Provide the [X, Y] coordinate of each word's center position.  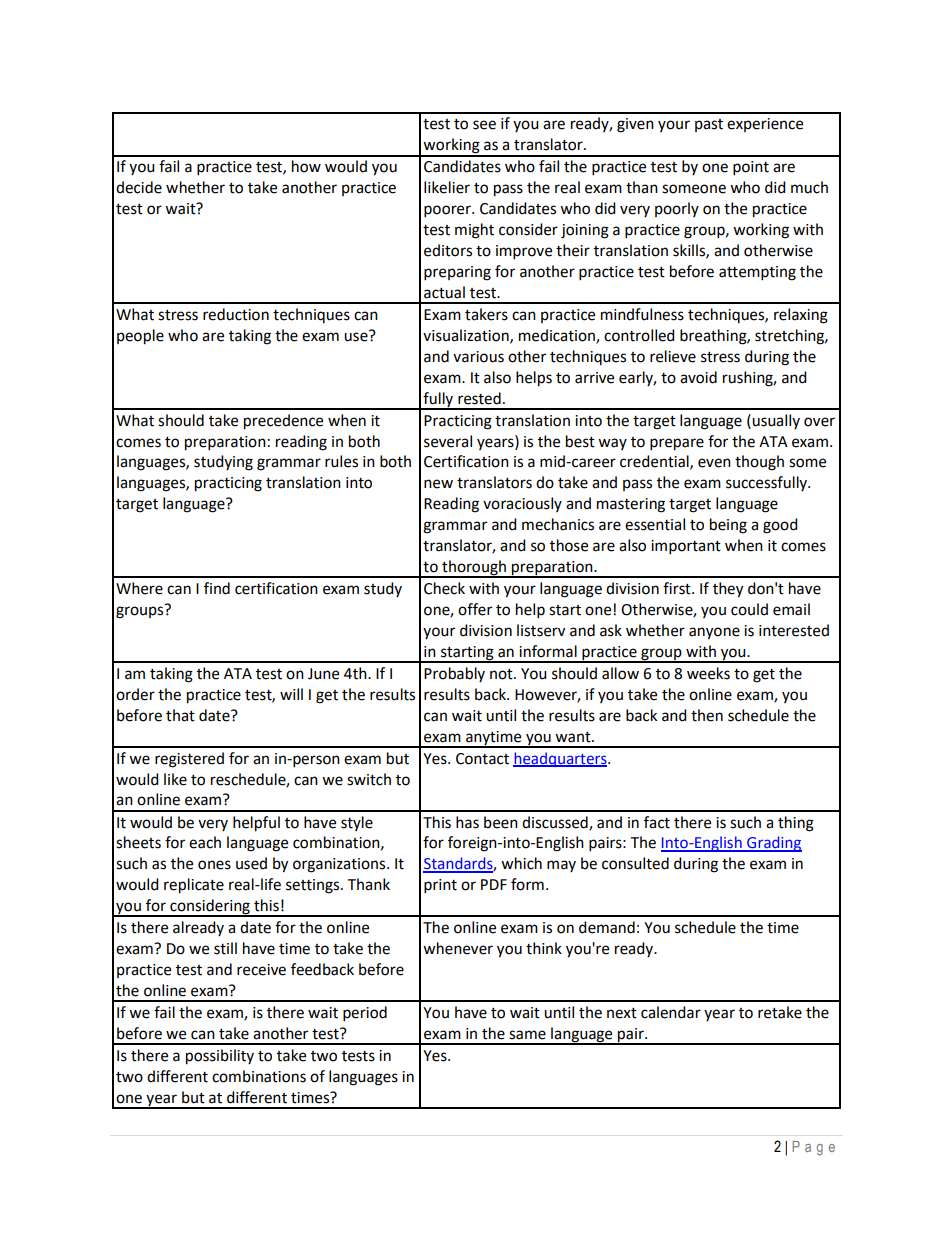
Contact [482, 759]
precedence [283, 422]
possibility [220, 1057]
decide [139, 187]
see [484, 125]
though [759, 463]
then [707, 715]
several [448, 441]
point [751, 168]
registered [189, 760]
